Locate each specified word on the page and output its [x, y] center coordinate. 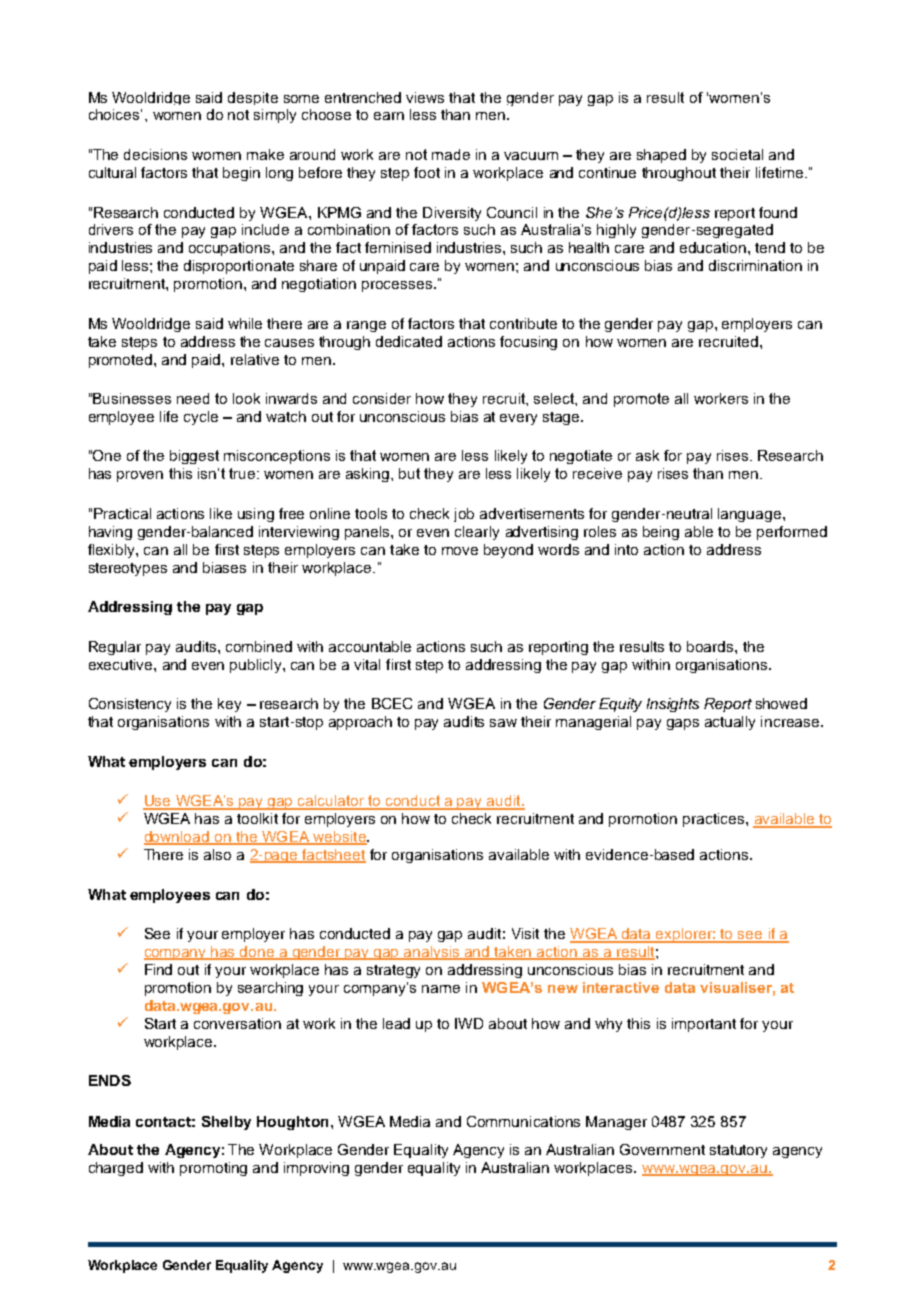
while [245, 323]
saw [503, 723]
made [451, 154]
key [229, 705]
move [460, 551]
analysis [432, 953]
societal [737, 154]
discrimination [755, 265]
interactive [621, 987]
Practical [122, 513]
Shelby [226, 1123]
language [749, 515]
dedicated [409, 341]
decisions [155, 154]
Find [158, 969]
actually [730, 723]
